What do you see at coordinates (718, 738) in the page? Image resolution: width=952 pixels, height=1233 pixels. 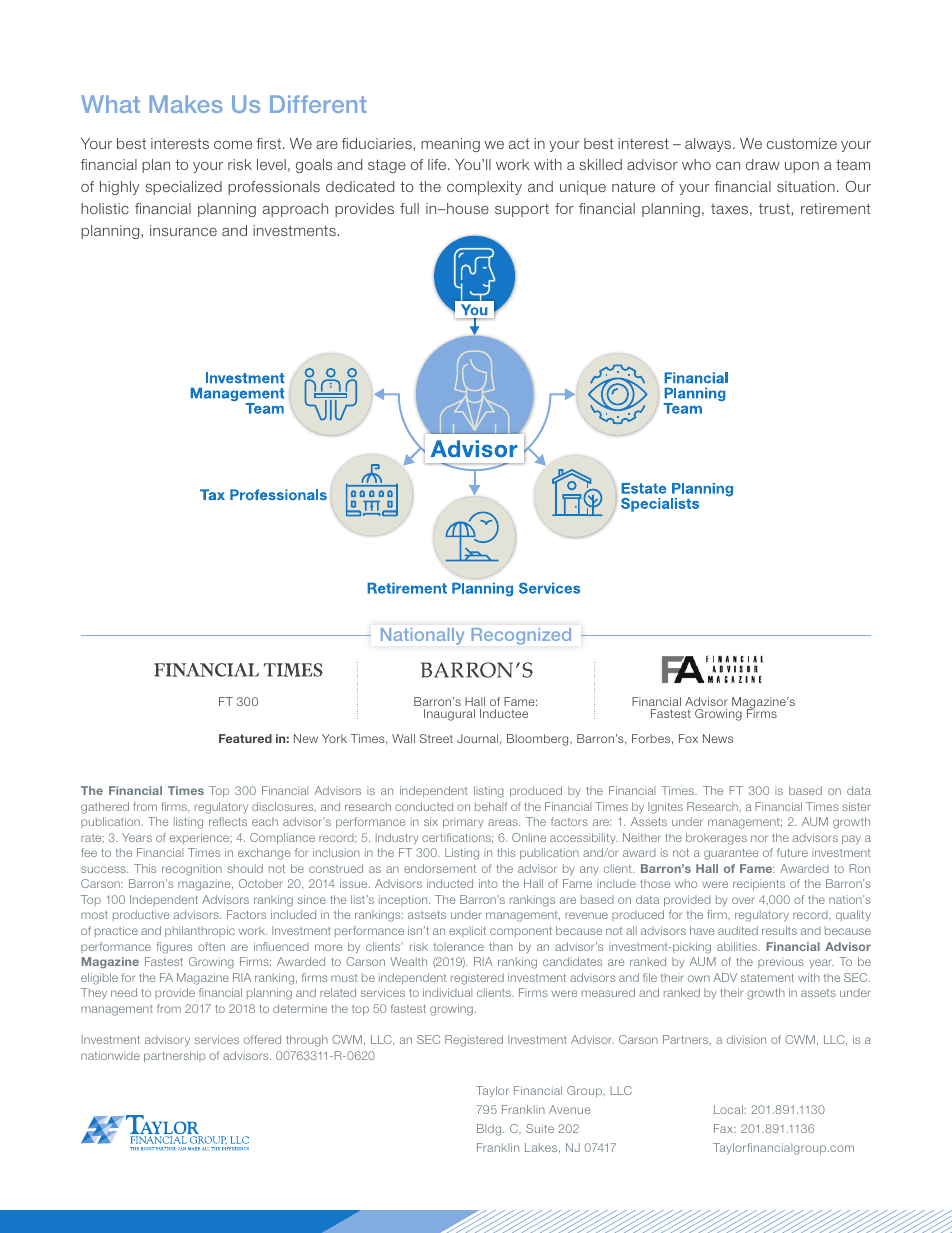 I see `News` at bounding box center [718, 738].
